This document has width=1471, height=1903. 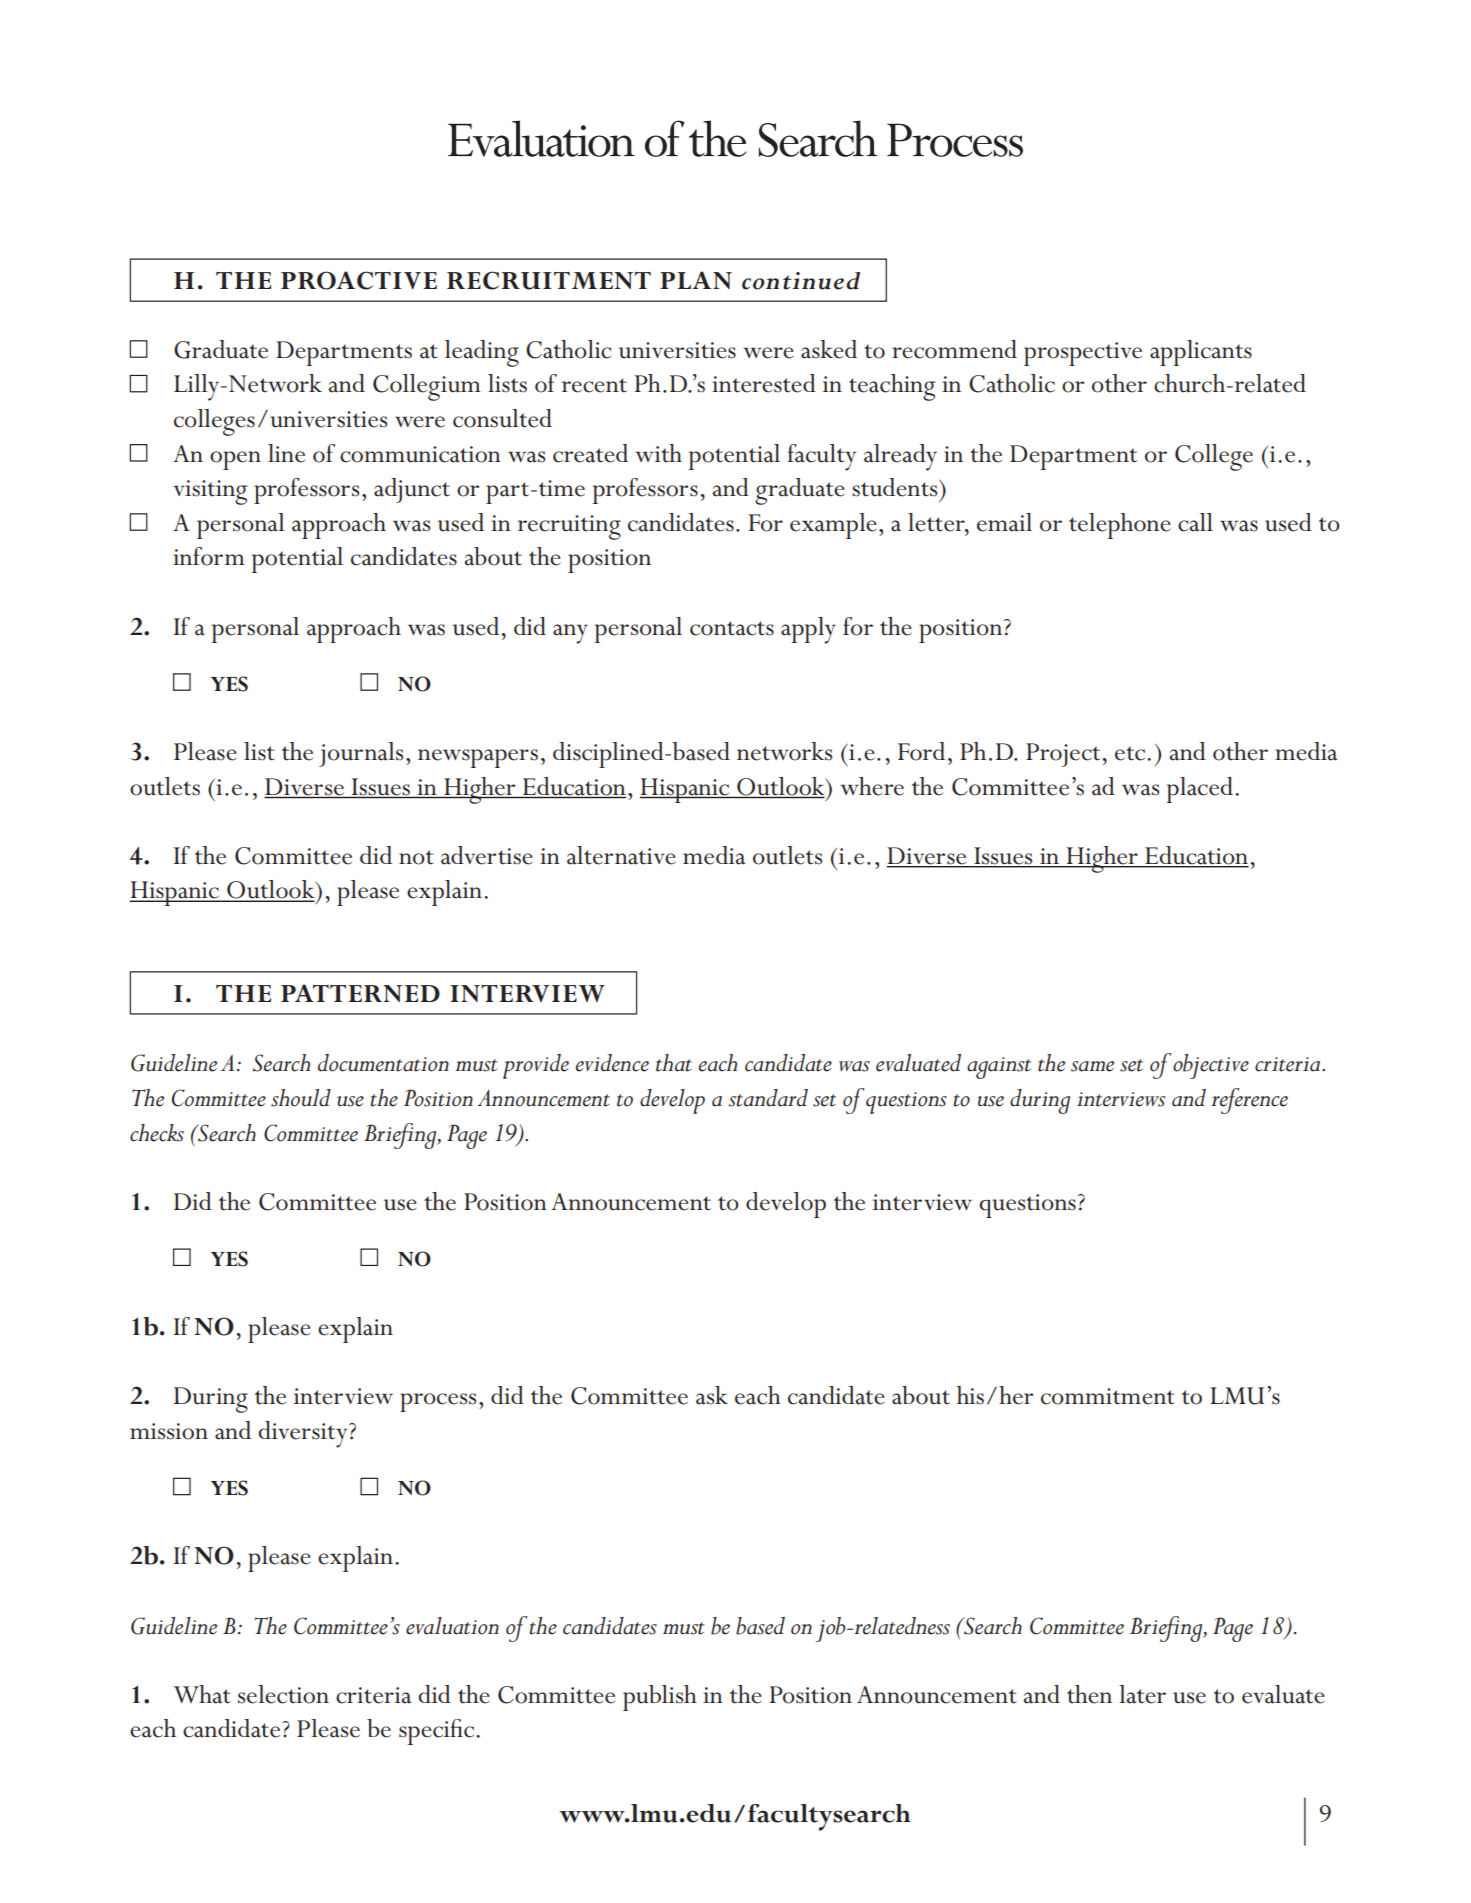 I want to click on selection, so click(x=283, y=1694).
